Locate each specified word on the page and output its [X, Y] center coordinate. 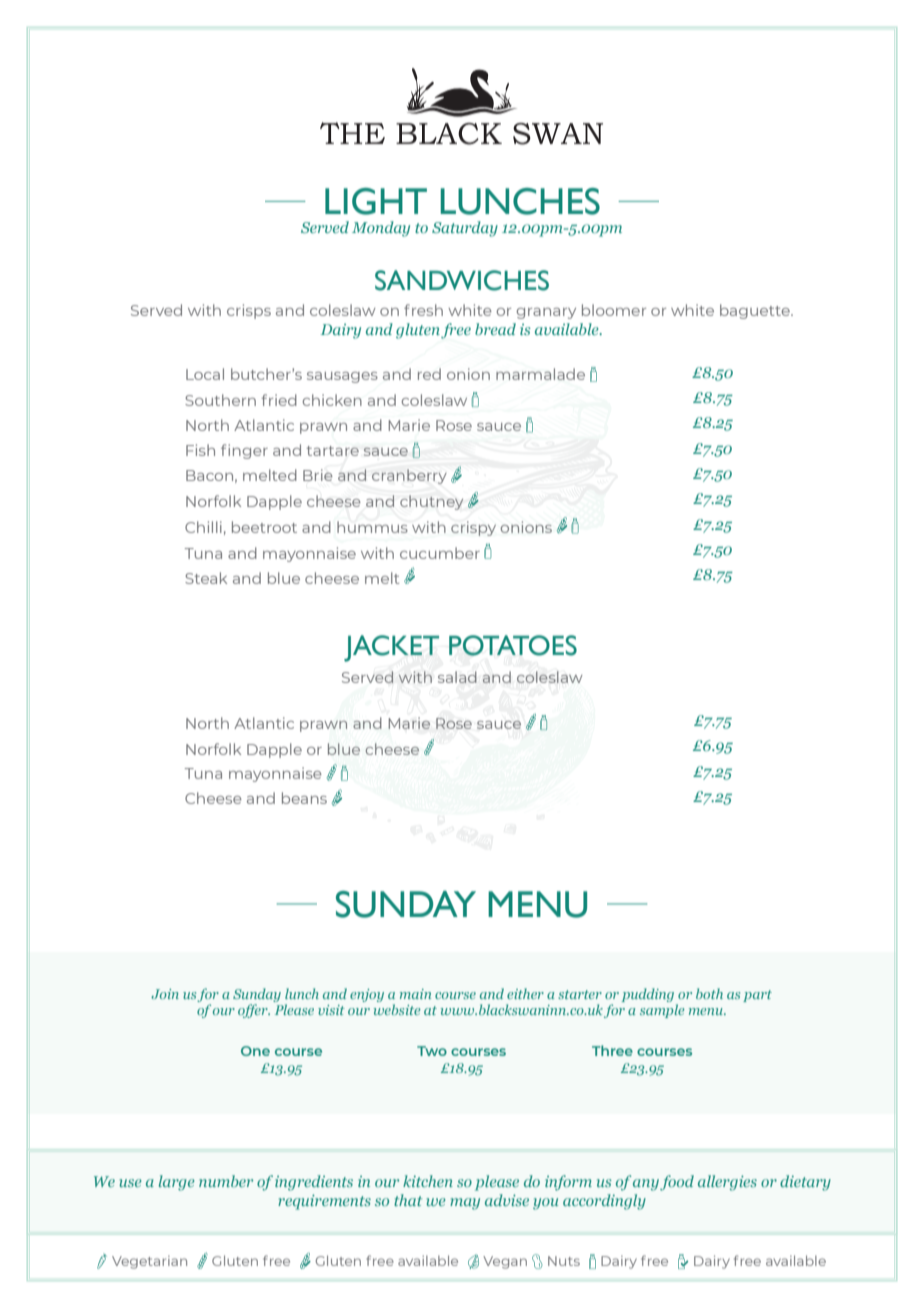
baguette [756, 311]
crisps [249, 311]
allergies [727, 1183]
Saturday [465, 229]
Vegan [505, 1262]
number [226, 1181]
